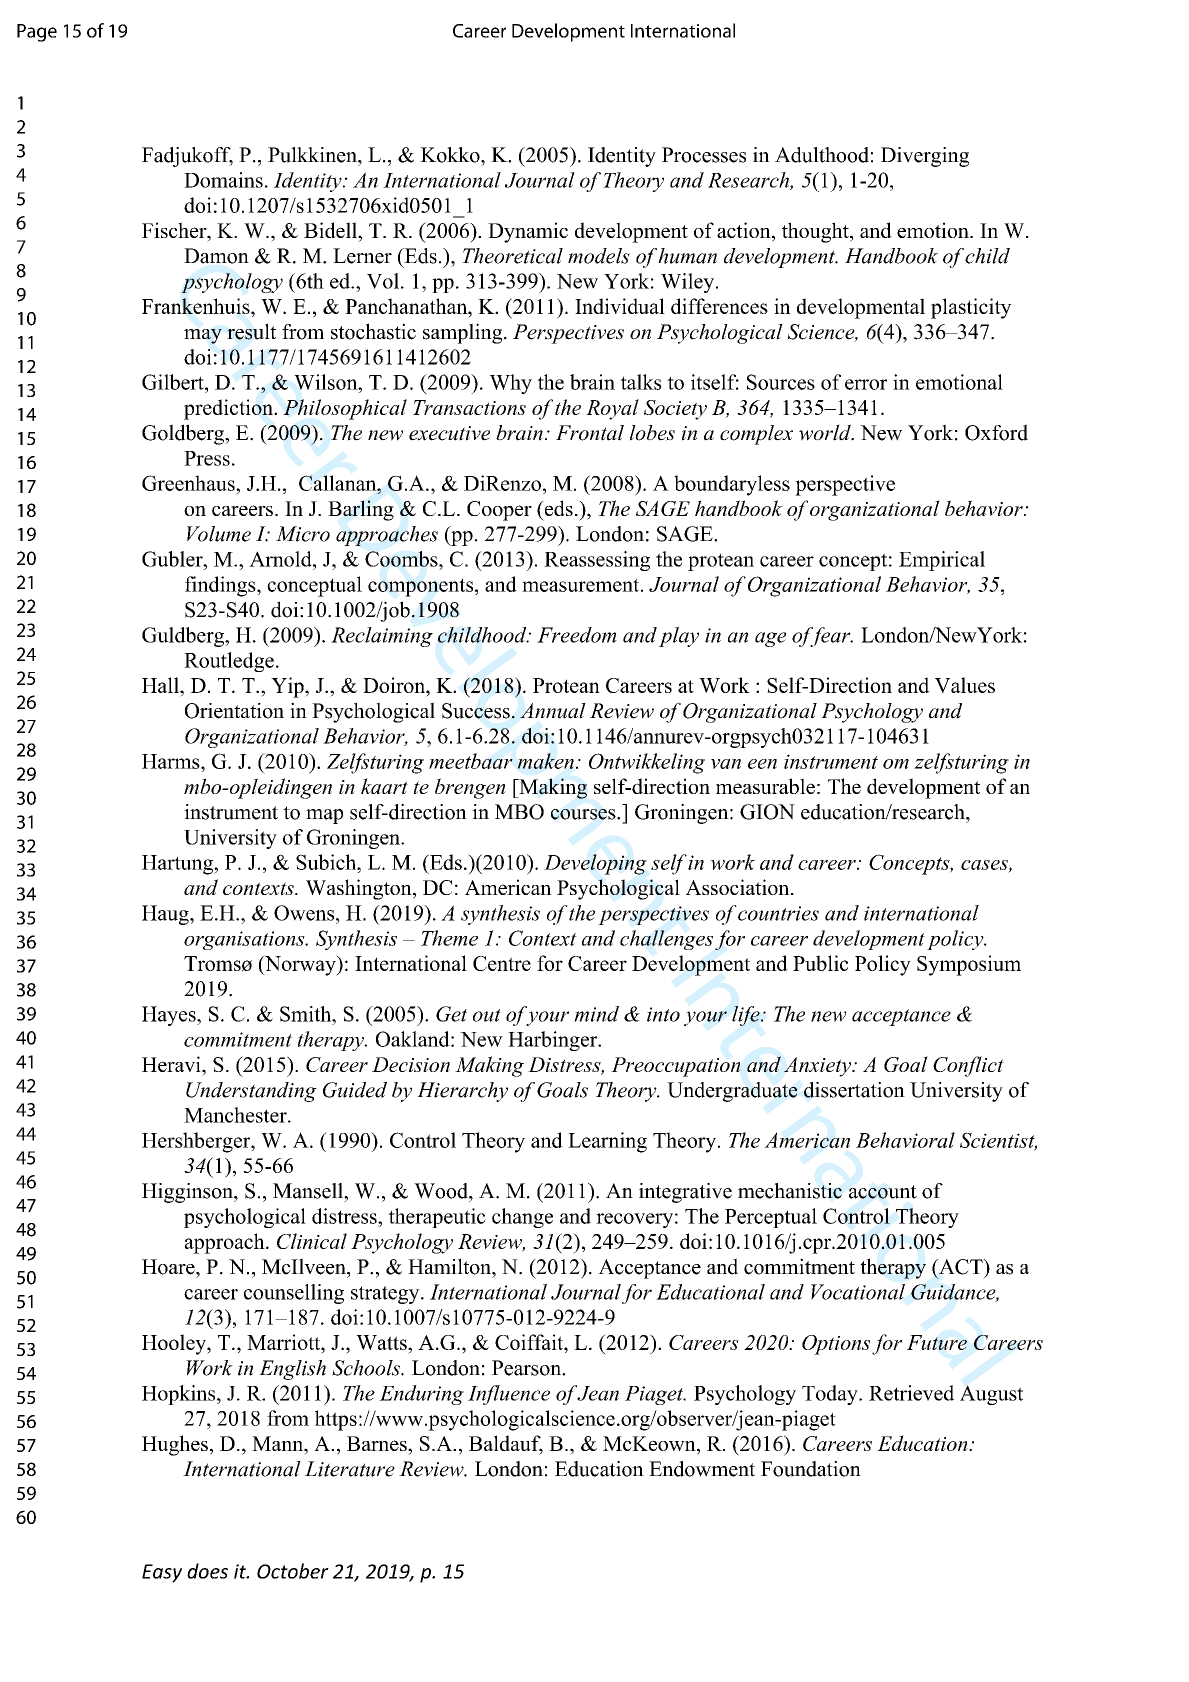 This screenshot has height=1682, width=1189. I want to click on Manchester, so click(236, 1115).
